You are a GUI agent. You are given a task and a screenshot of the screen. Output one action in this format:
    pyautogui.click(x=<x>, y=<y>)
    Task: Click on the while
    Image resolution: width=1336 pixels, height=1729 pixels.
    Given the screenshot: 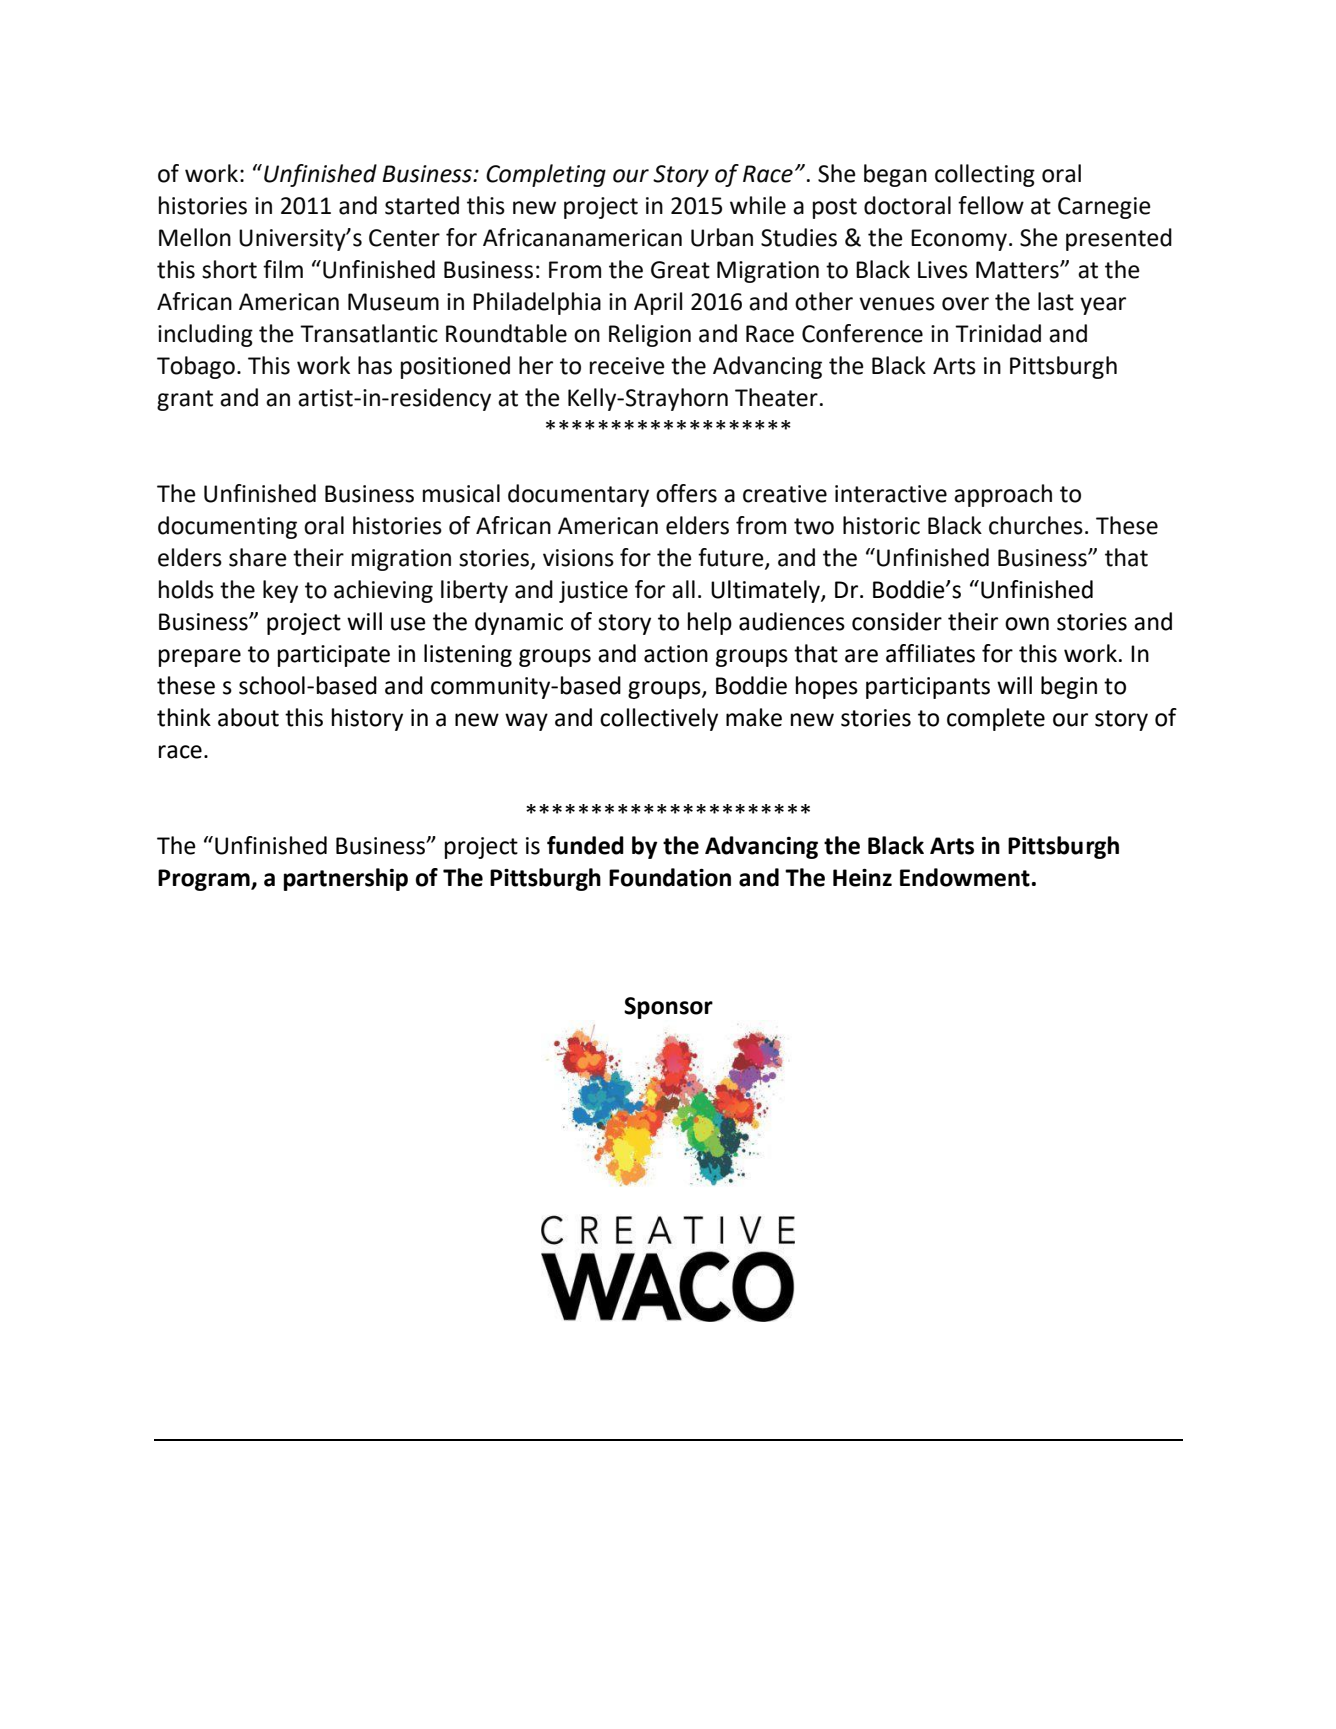 What is the action you would take?
    pyautogui.click(x=758, y=205)
